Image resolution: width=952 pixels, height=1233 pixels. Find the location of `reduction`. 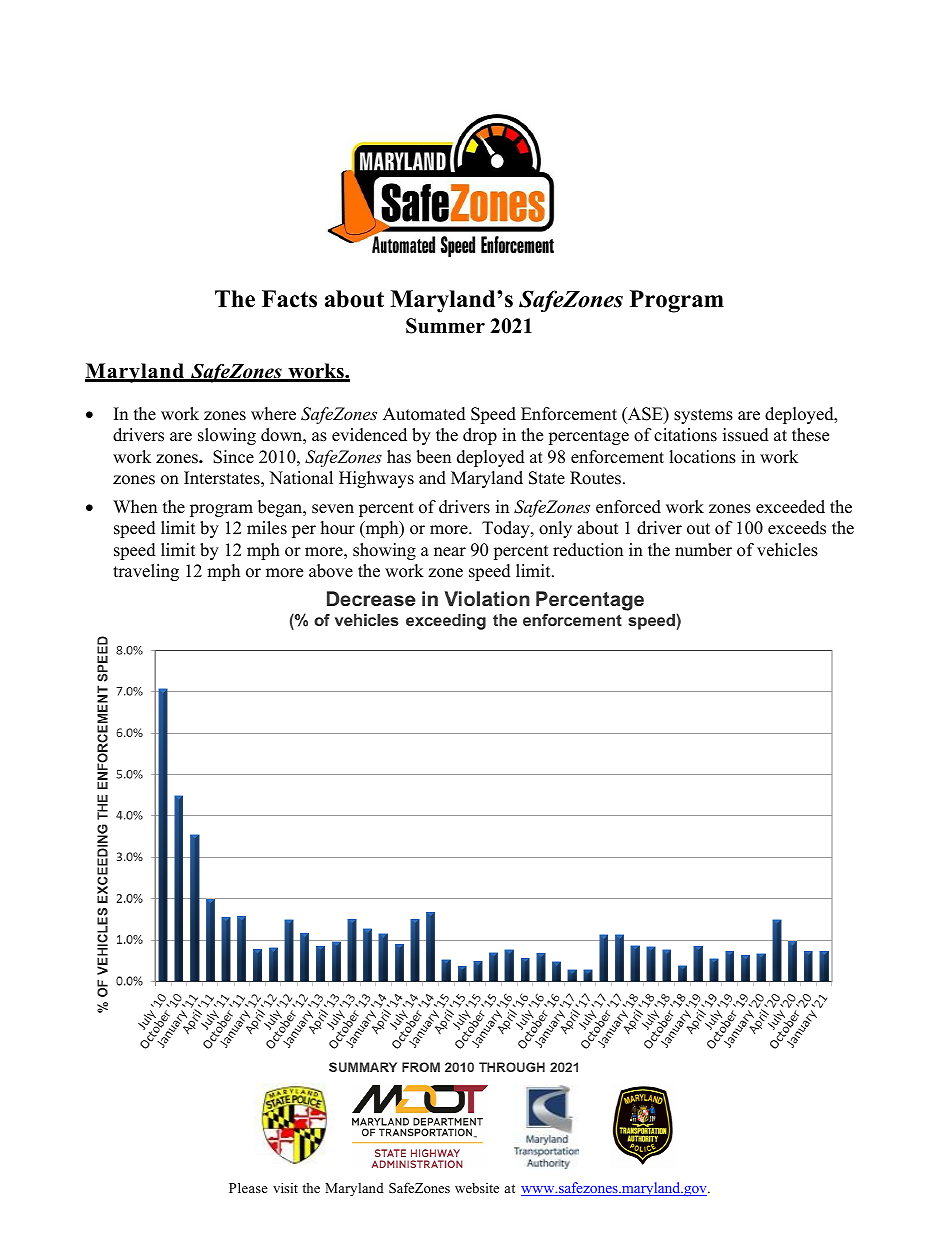

reduction is located at coordinates (588, 550).
